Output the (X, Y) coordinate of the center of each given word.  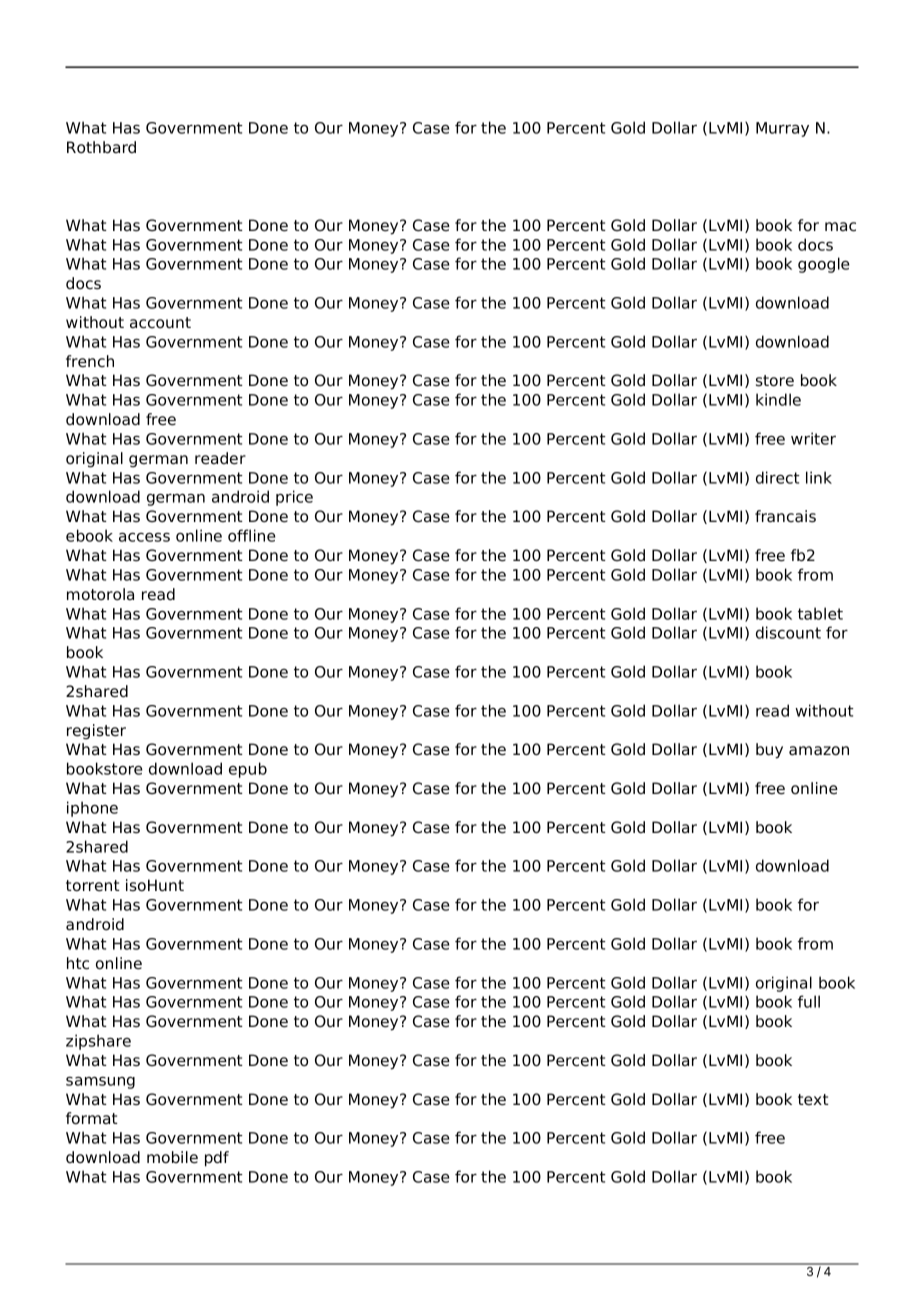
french (90, 361)
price (294, 498)
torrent (93, 886)
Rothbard (101, 147)
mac (840, 227)
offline (252, 535)
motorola (100, 594)
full (809, 1001)
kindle (778, 399)
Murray (782, 129)
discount (788, 632)
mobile (172, 1157)
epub (248, 770)
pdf (217, 1159)
